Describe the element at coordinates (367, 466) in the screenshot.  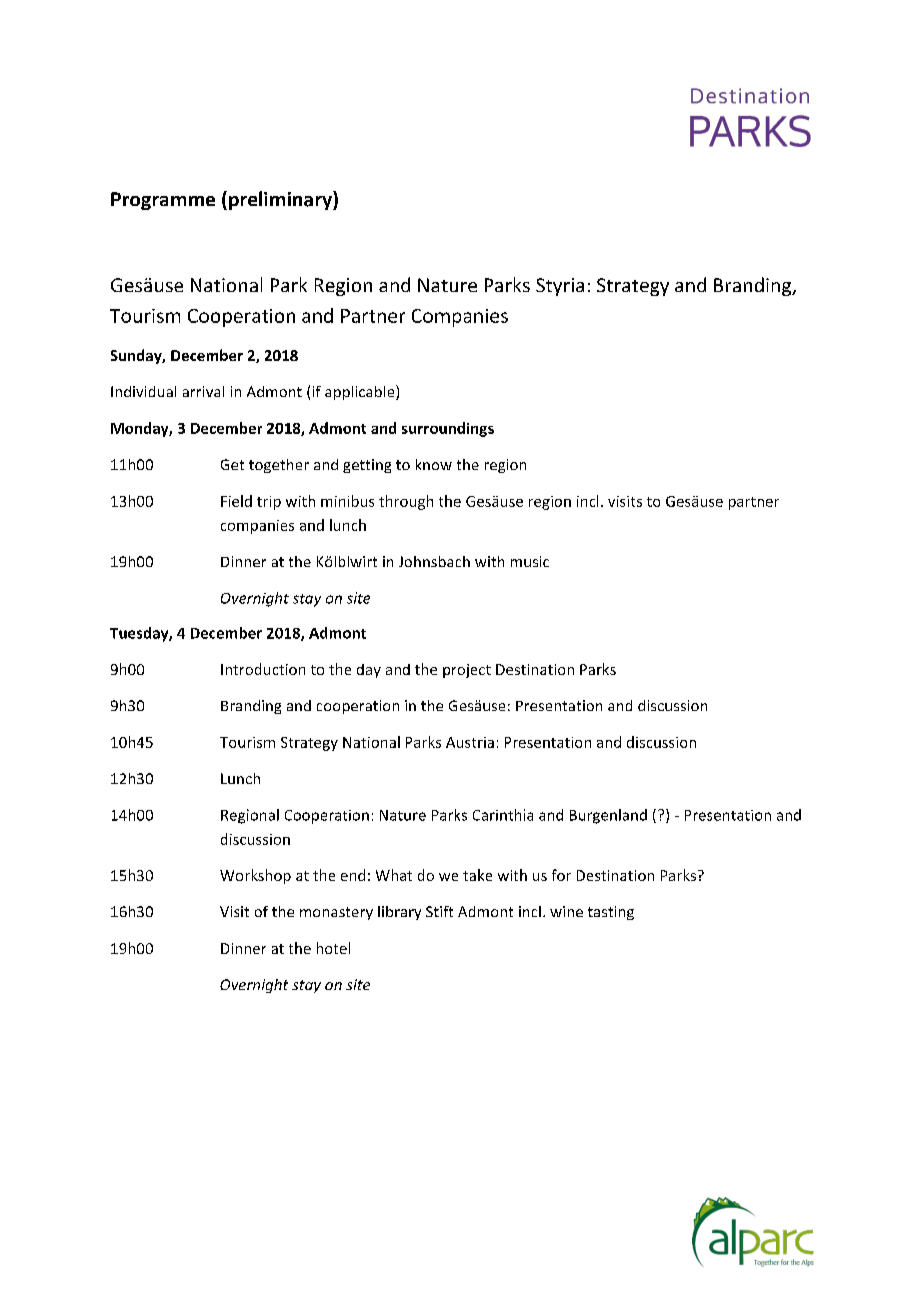
I see `getting` at that location.
